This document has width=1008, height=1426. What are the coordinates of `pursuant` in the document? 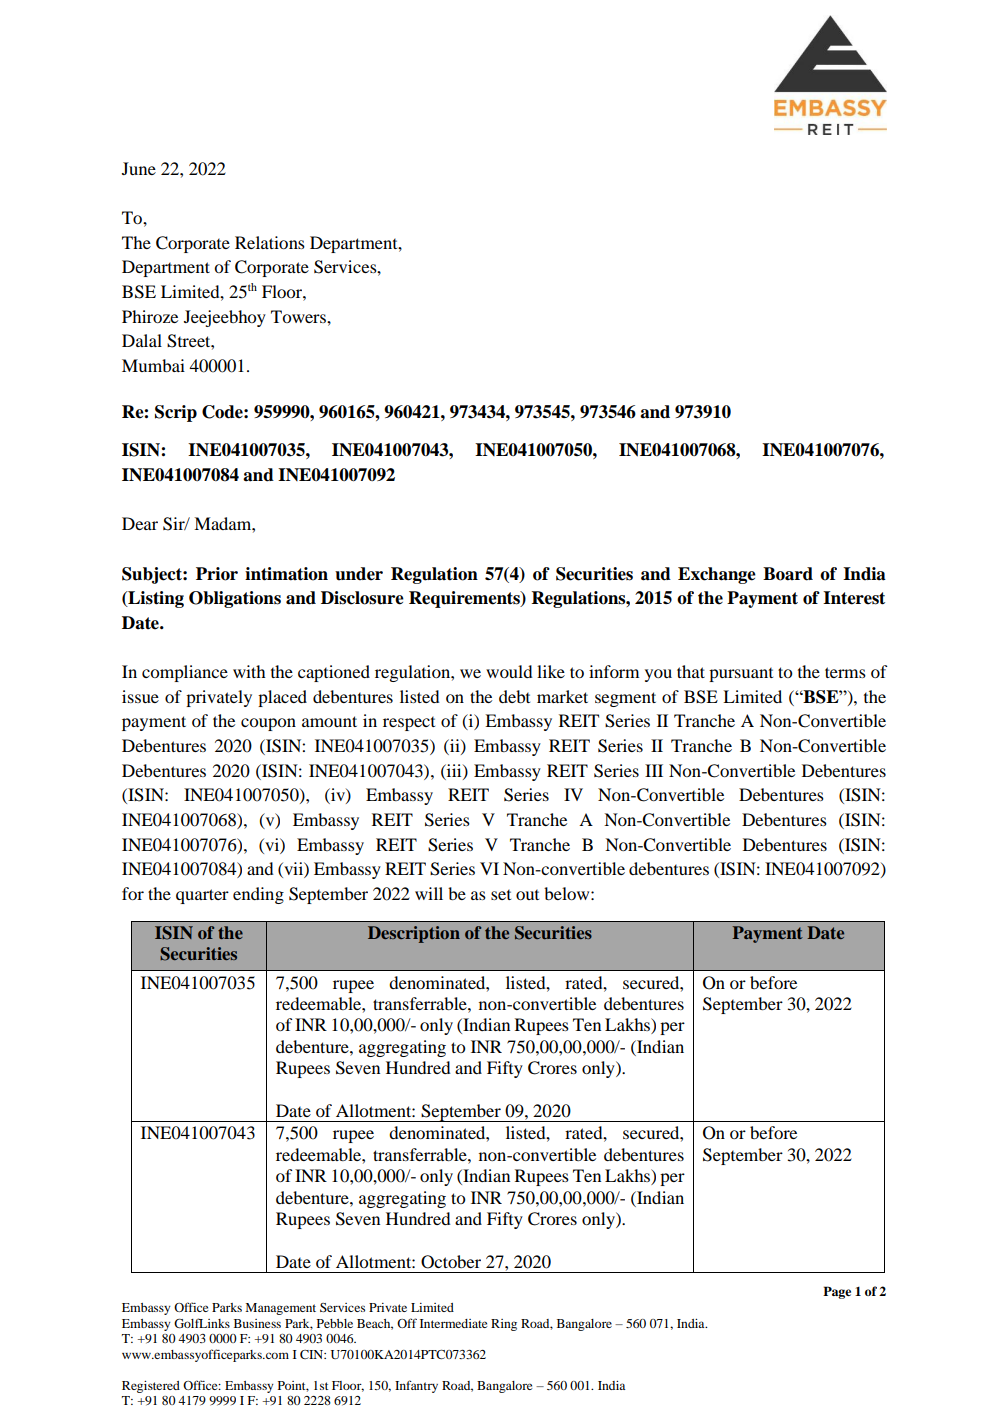 It's located at (741, 675).
